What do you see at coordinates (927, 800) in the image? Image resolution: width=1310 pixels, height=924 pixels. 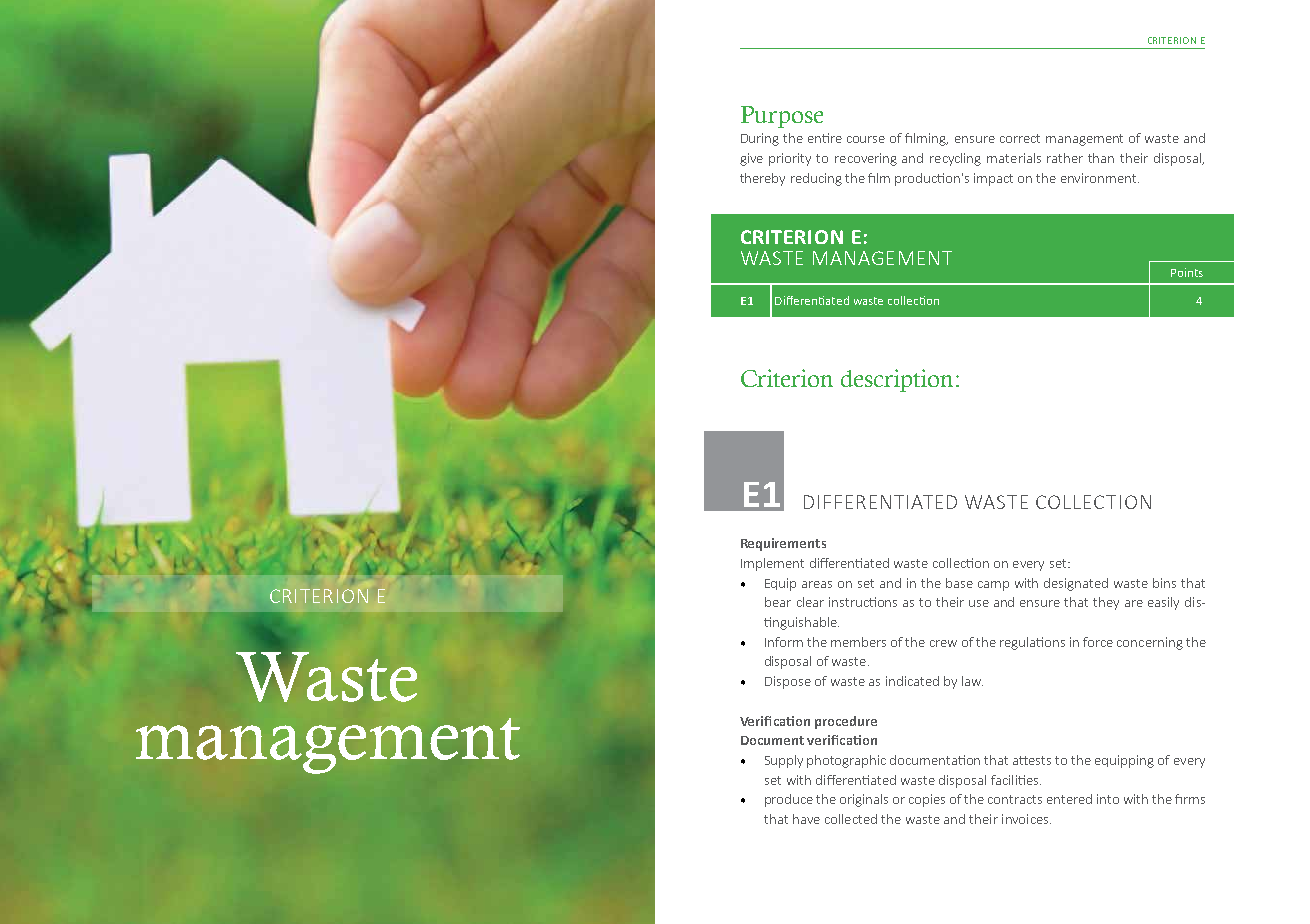 I see `copies` at bounding box center [927, 800].
